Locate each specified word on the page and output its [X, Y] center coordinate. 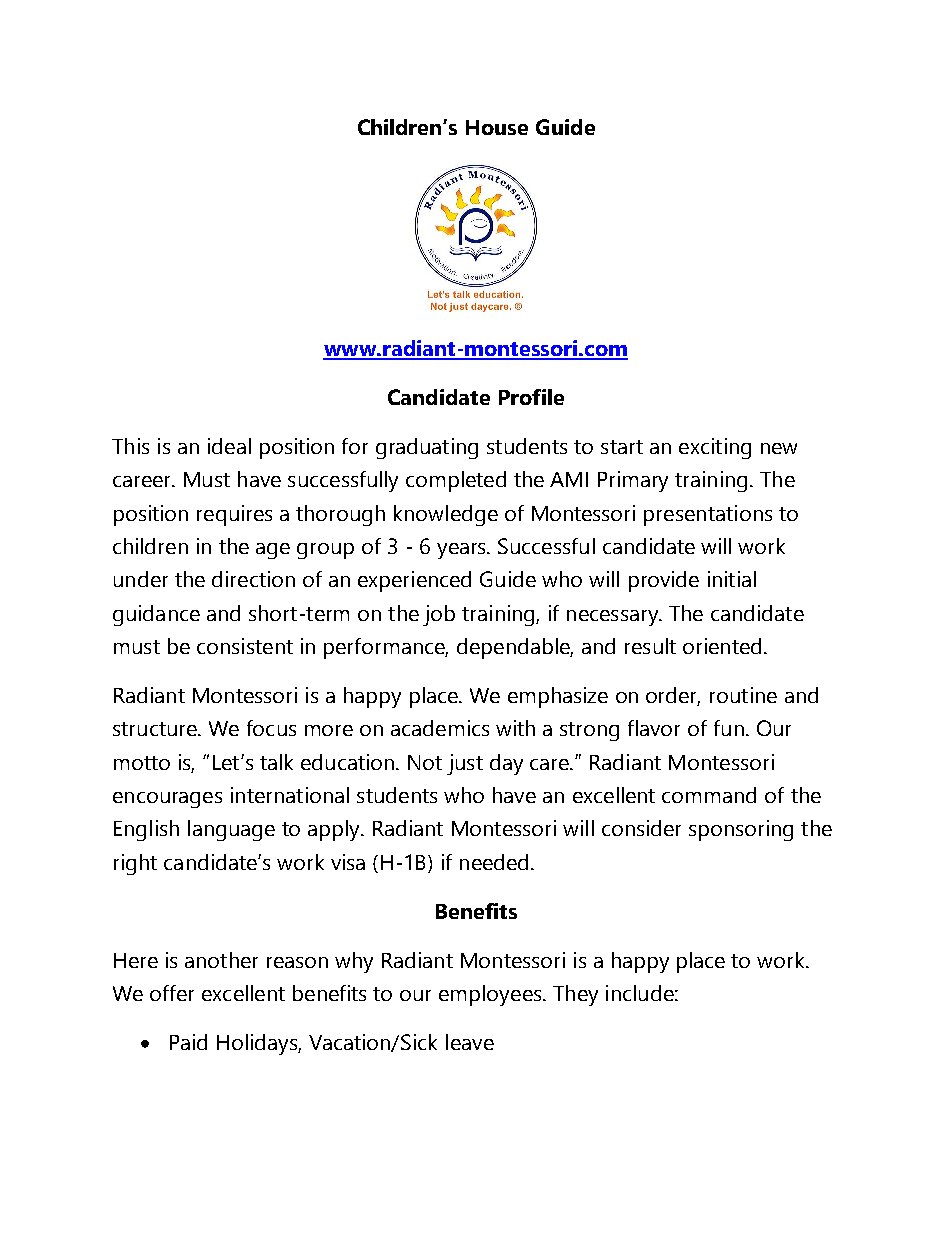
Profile [531, 397]
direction [253, 579]
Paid [188, 1042]
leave [470, 1042]
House [497, 127]
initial [732, 579]
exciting [715, 448]
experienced [414, 581]
